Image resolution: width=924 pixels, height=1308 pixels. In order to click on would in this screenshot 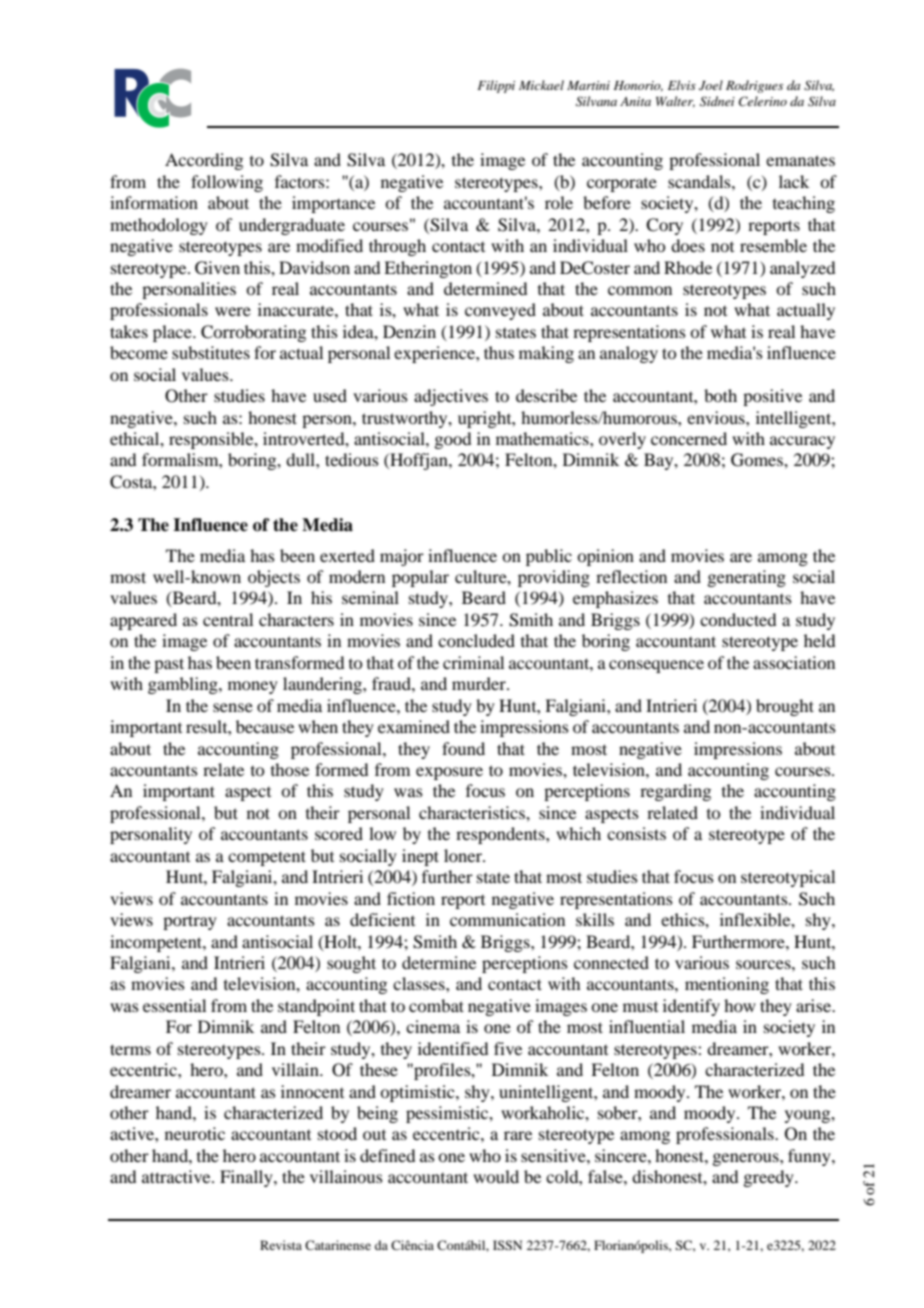, I will do `click(496, 1176)`.
